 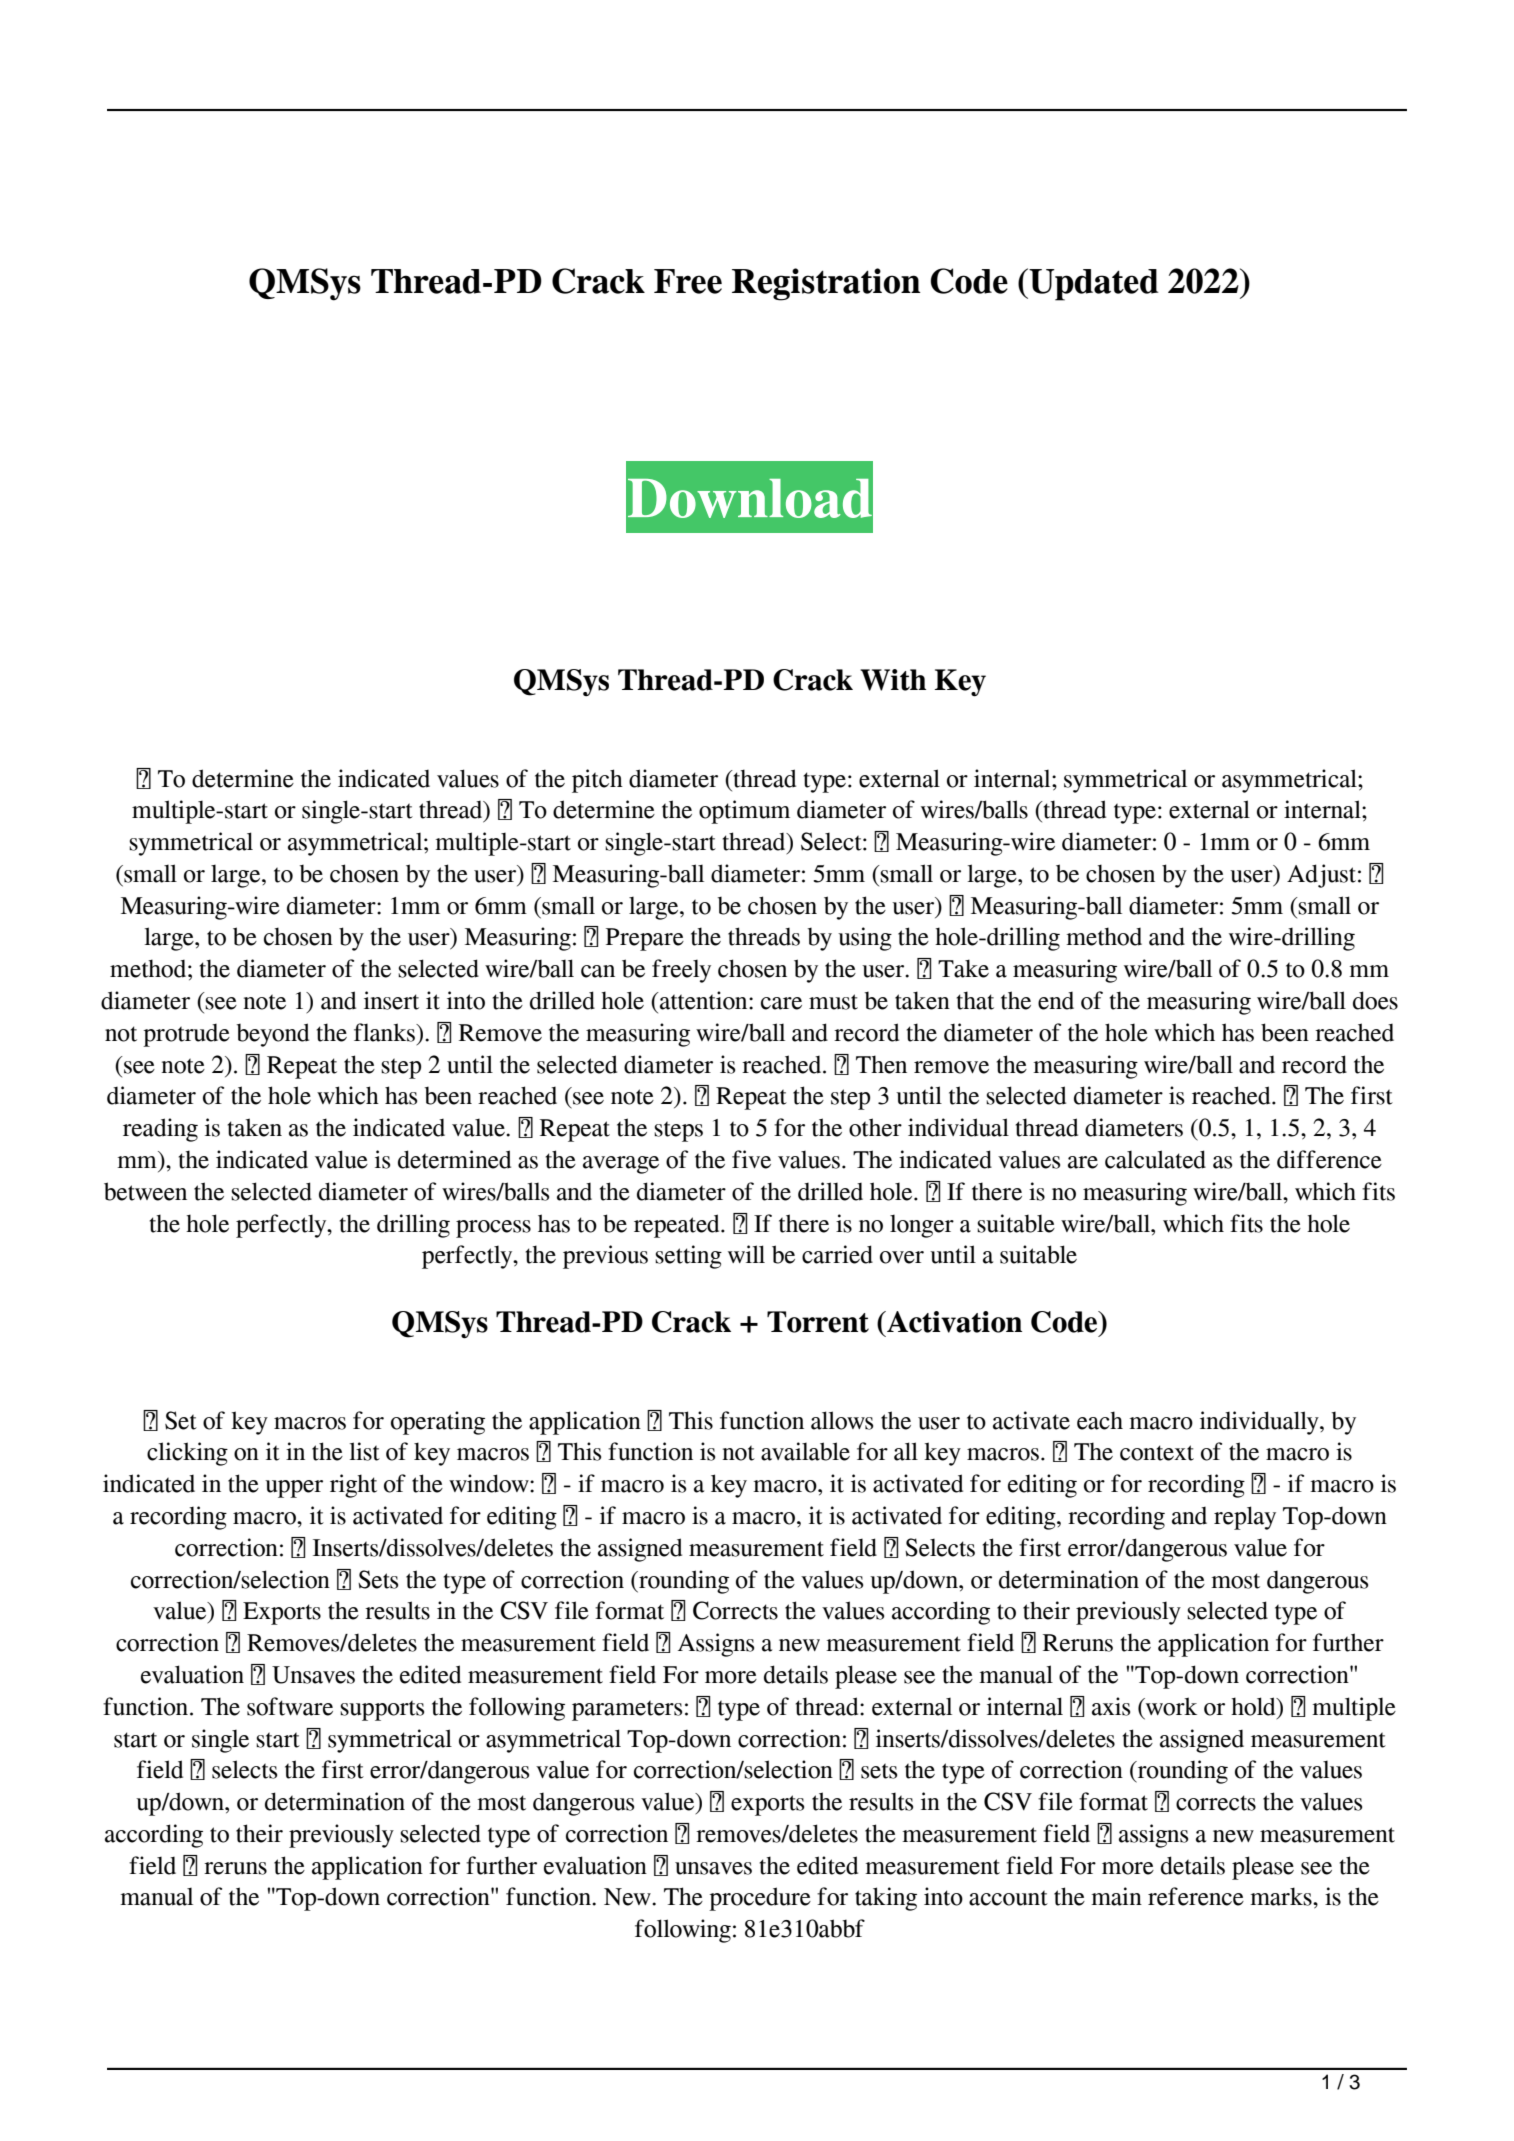 I want to click on With, so click(x=893, y=680).
